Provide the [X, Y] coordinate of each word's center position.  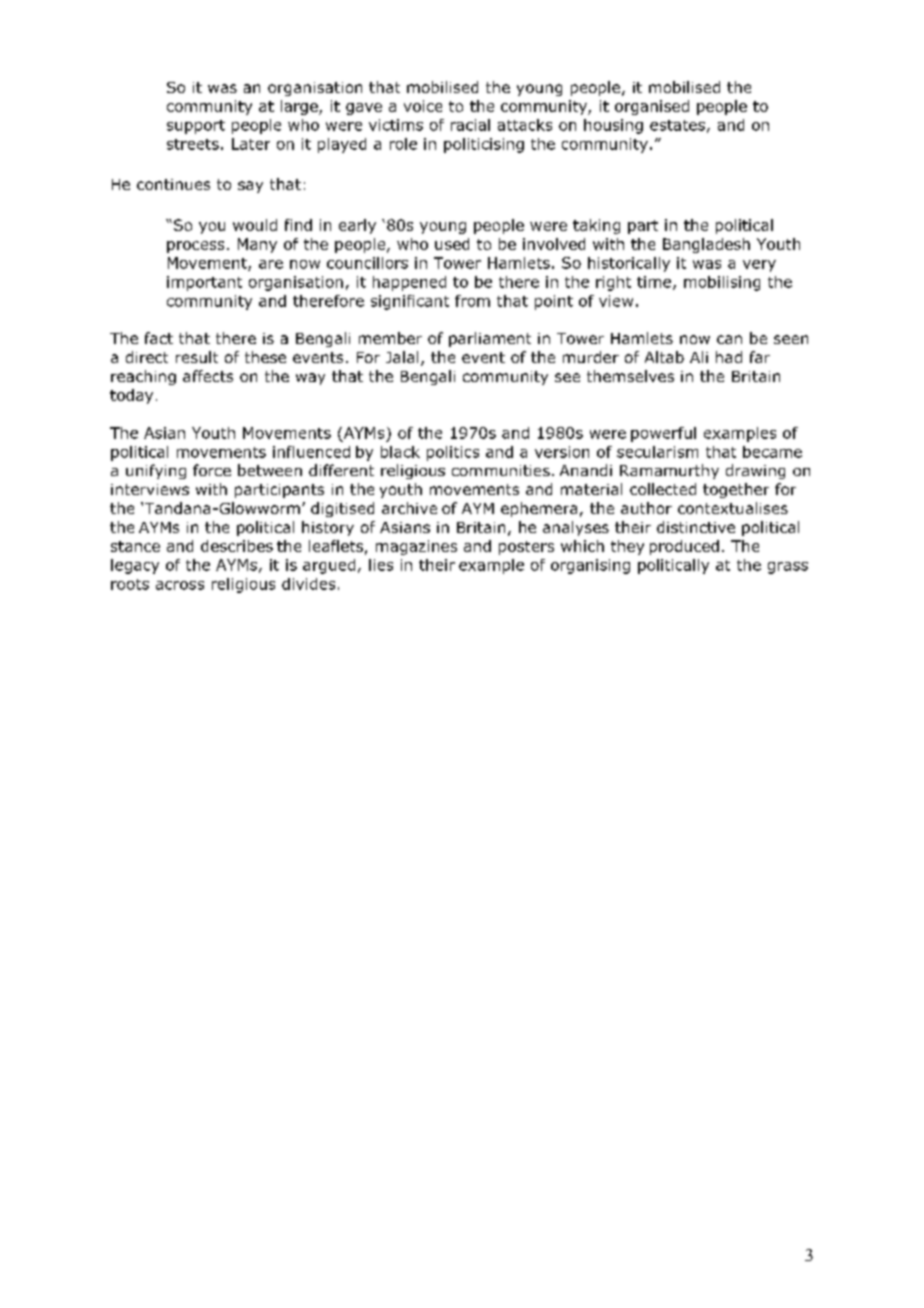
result [197, 357]
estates [677, 125]
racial [470, 125]
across [180, 585]
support [196, 127]
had [729, 357]
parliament [490, 339]
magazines [416, 547]
